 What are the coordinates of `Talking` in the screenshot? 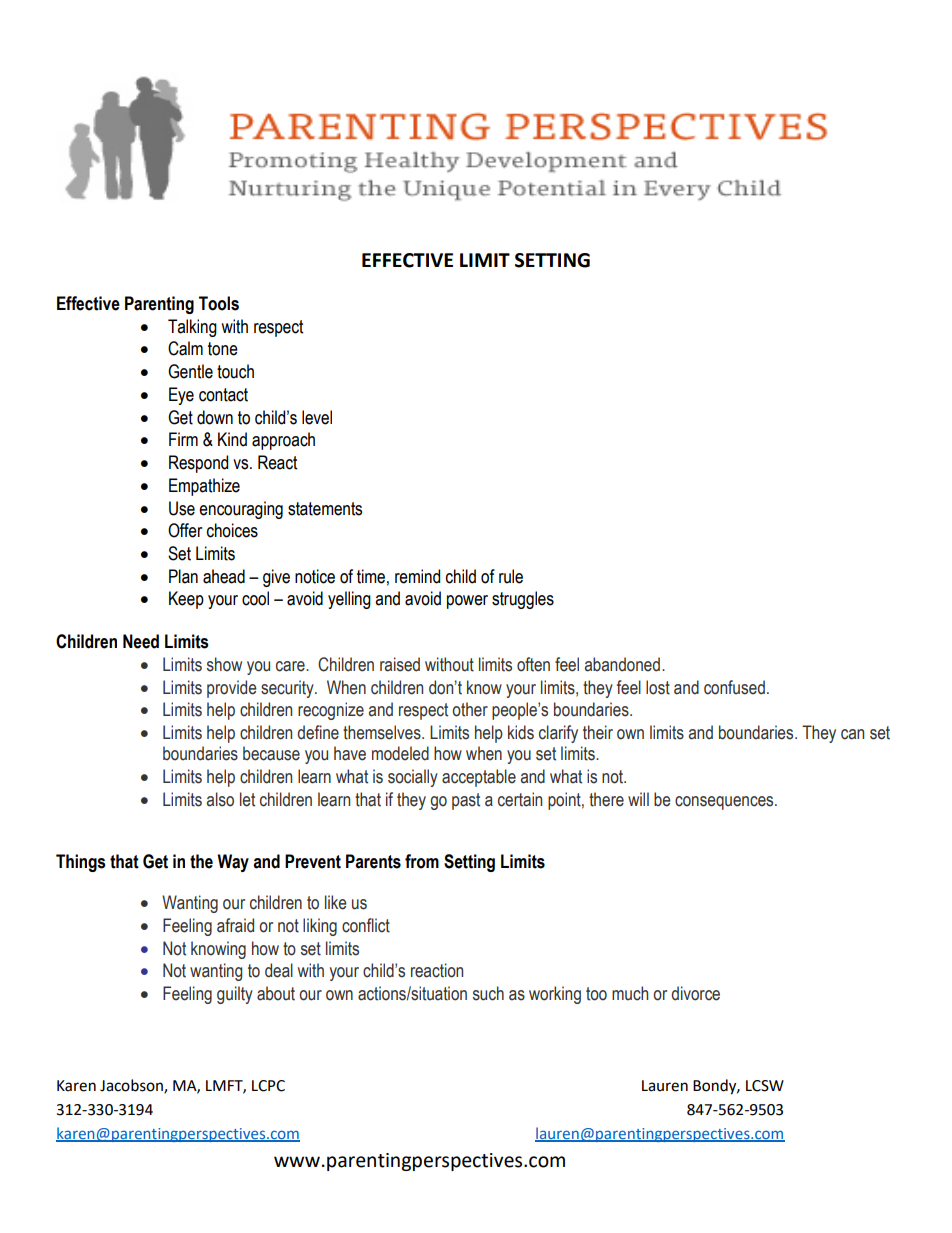 It's located at (192, 328).
